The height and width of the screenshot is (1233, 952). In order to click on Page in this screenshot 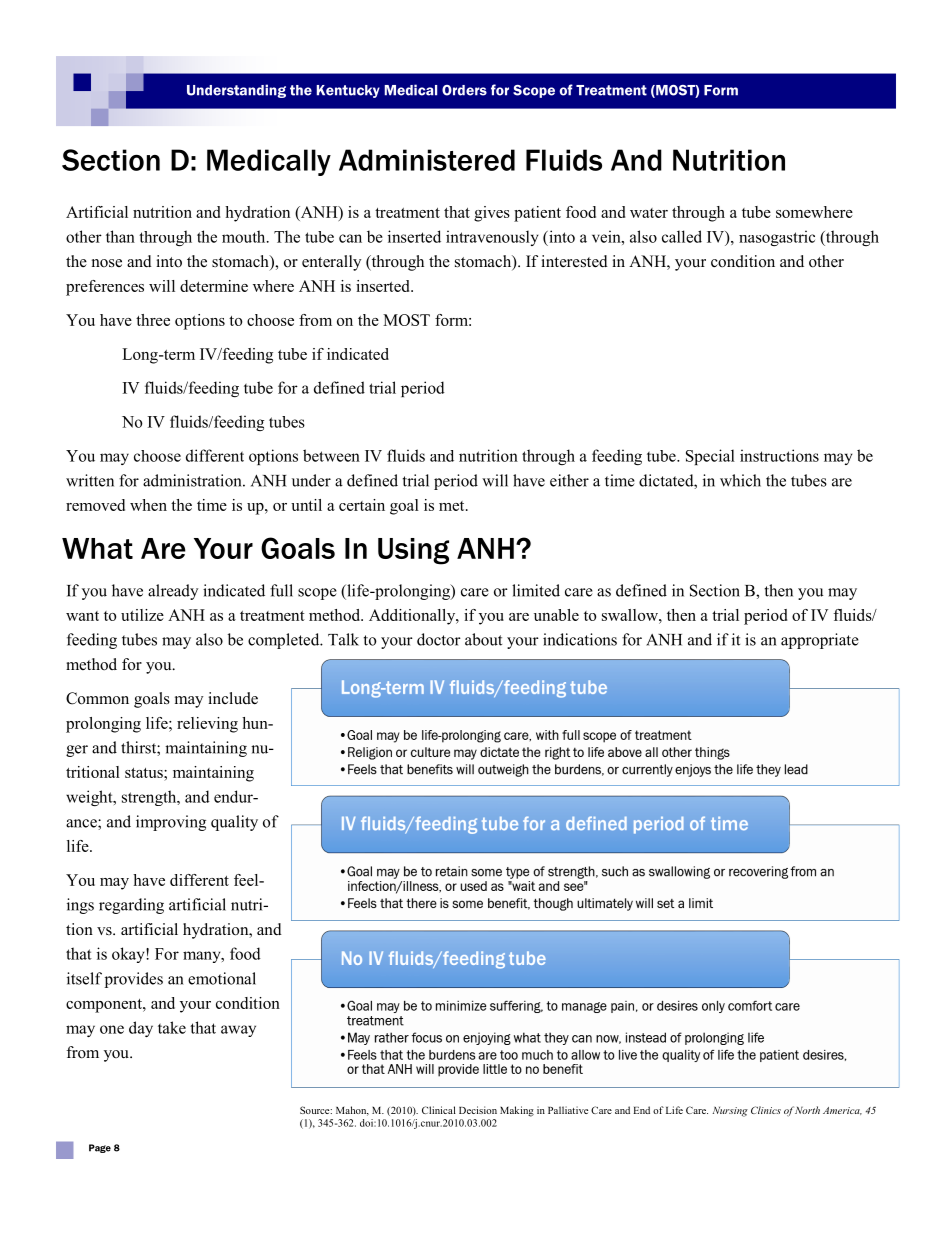, I will do `click(100, 1148)`.
